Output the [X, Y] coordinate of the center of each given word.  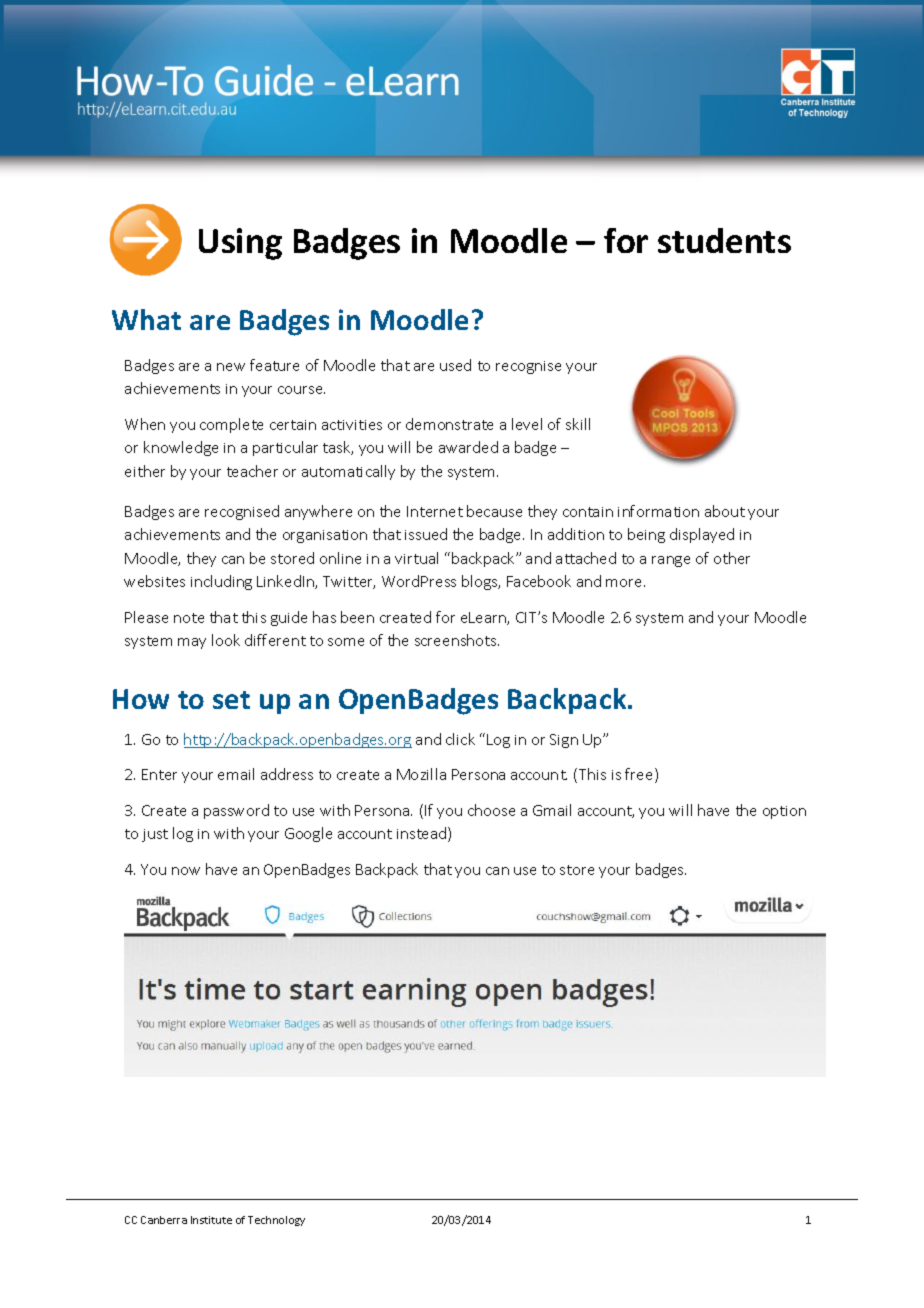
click [460, 739]
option [784, 812]
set [231, 700]
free [640, 775]
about [725, 511]
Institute [211, 1220]
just [155, 835]
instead [423, 834]
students [724, 240]
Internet [435, 511]
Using [240, 244]
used [455, 365]
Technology [276, 1221]
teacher [252, 471]
